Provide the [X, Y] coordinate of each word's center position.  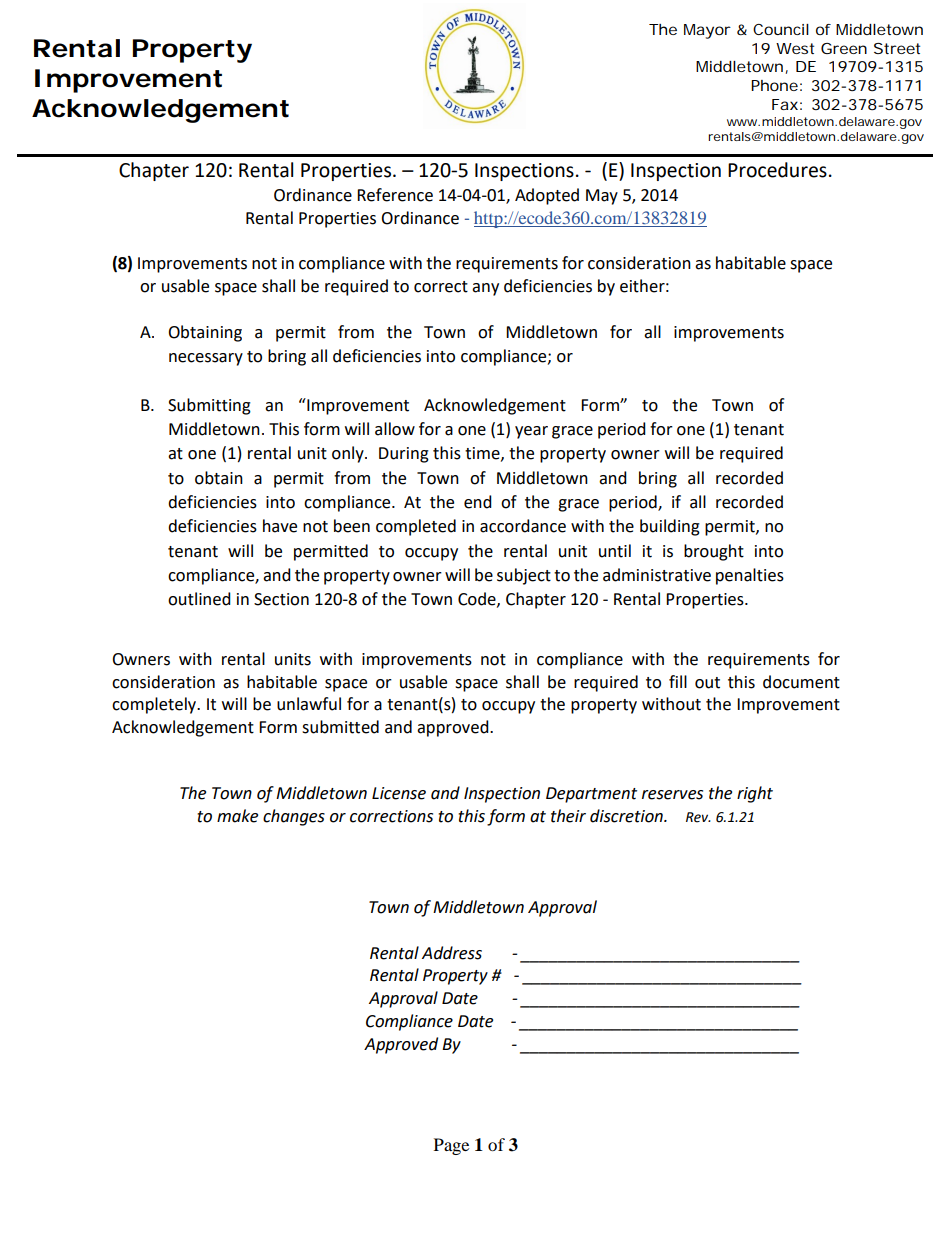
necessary [206, 359]
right [755, 794]
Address [452, 953]
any [485, 289]
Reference [395, 195]
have [280, 526]
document [801, 682]
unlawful [309, 704]
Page [451, 1146]
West [795, 48]
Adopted [547, 196]
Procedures [777, 170]
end [478, 502]
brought [714, 552]
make [237, 816]
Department [591, 795]
